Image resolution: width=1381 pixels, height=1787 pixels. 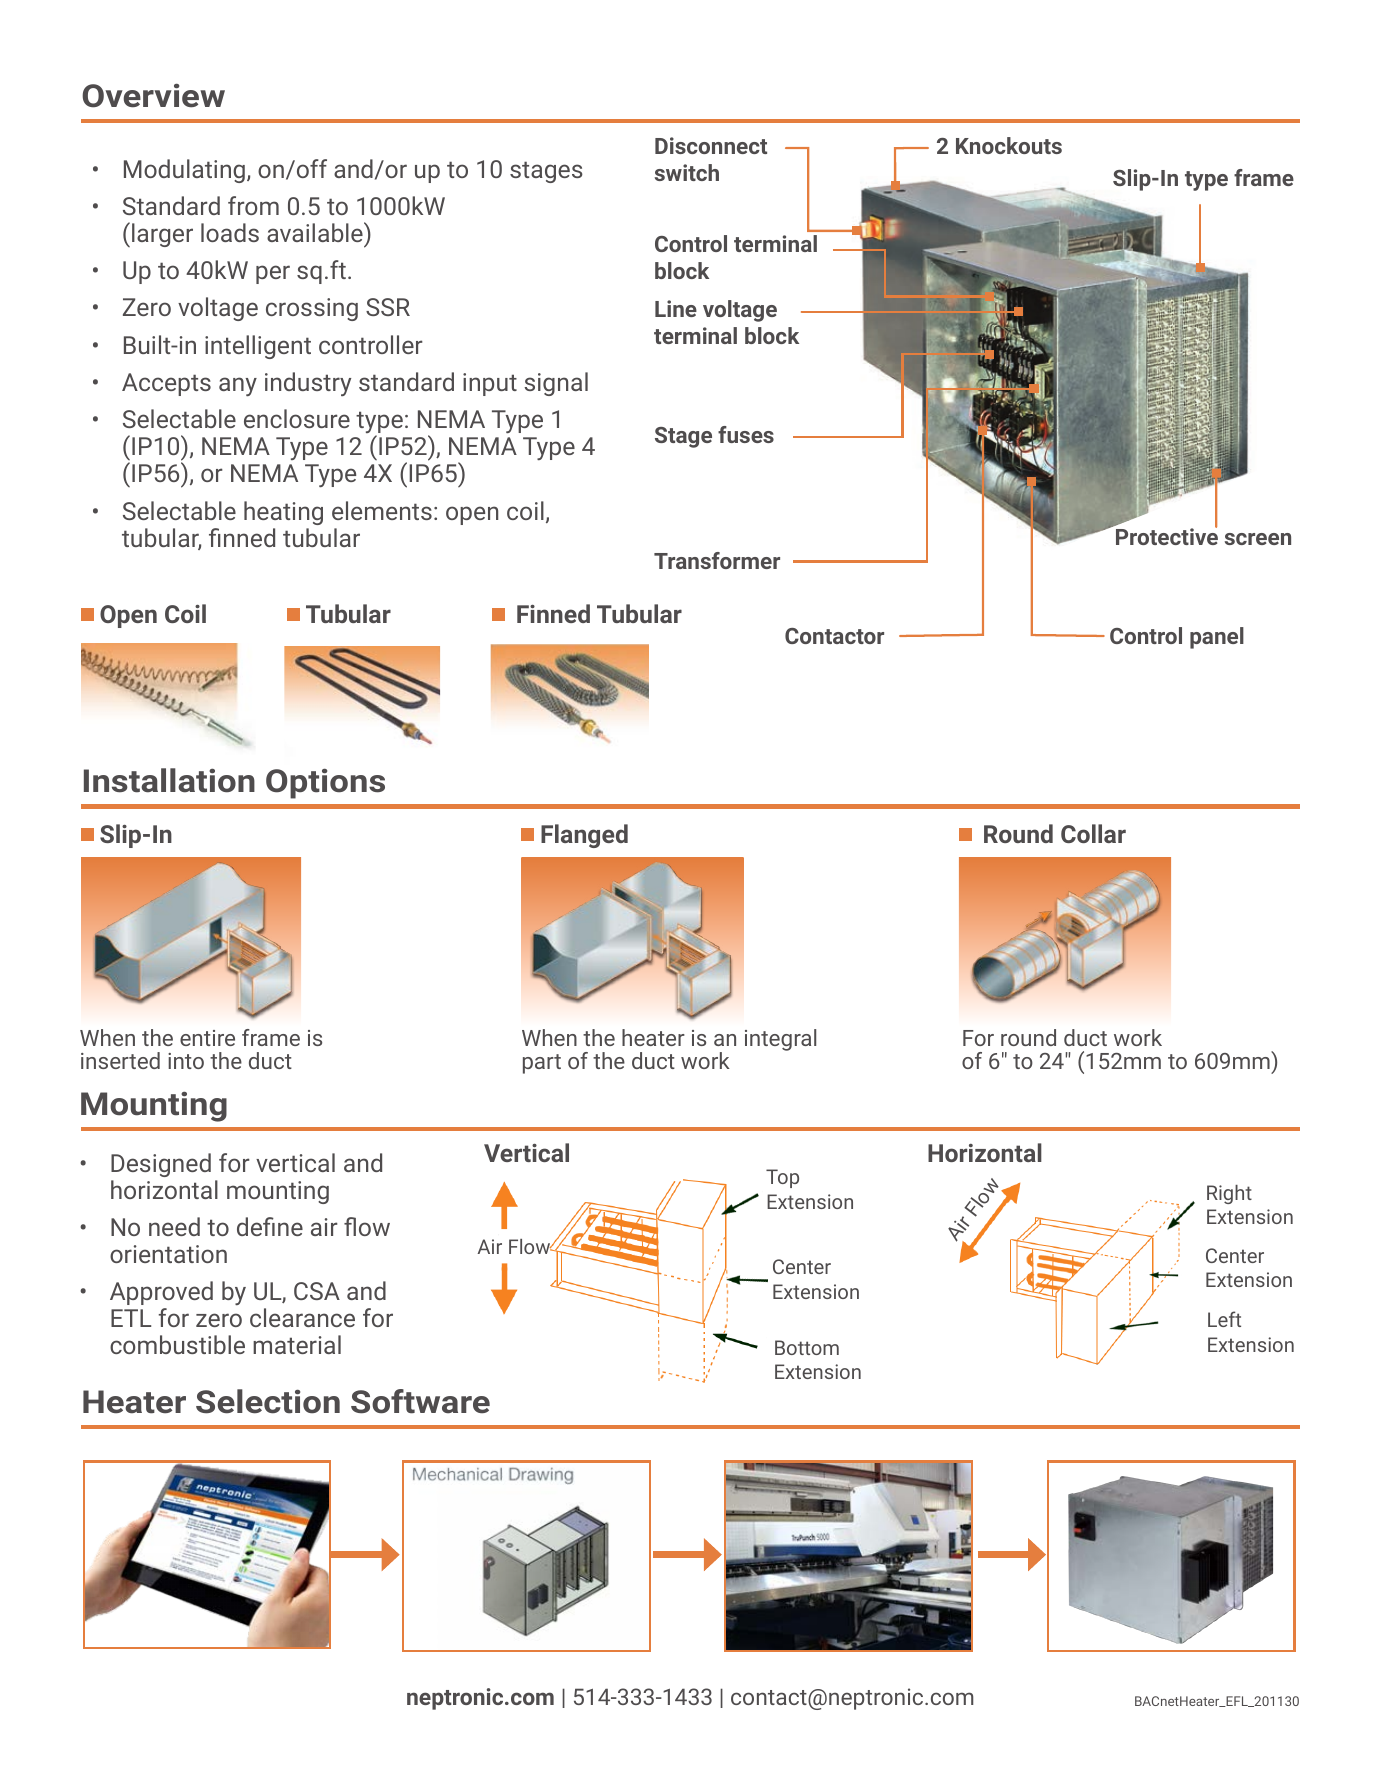 I want to click on Modulating, so click(x=184, y=171).
